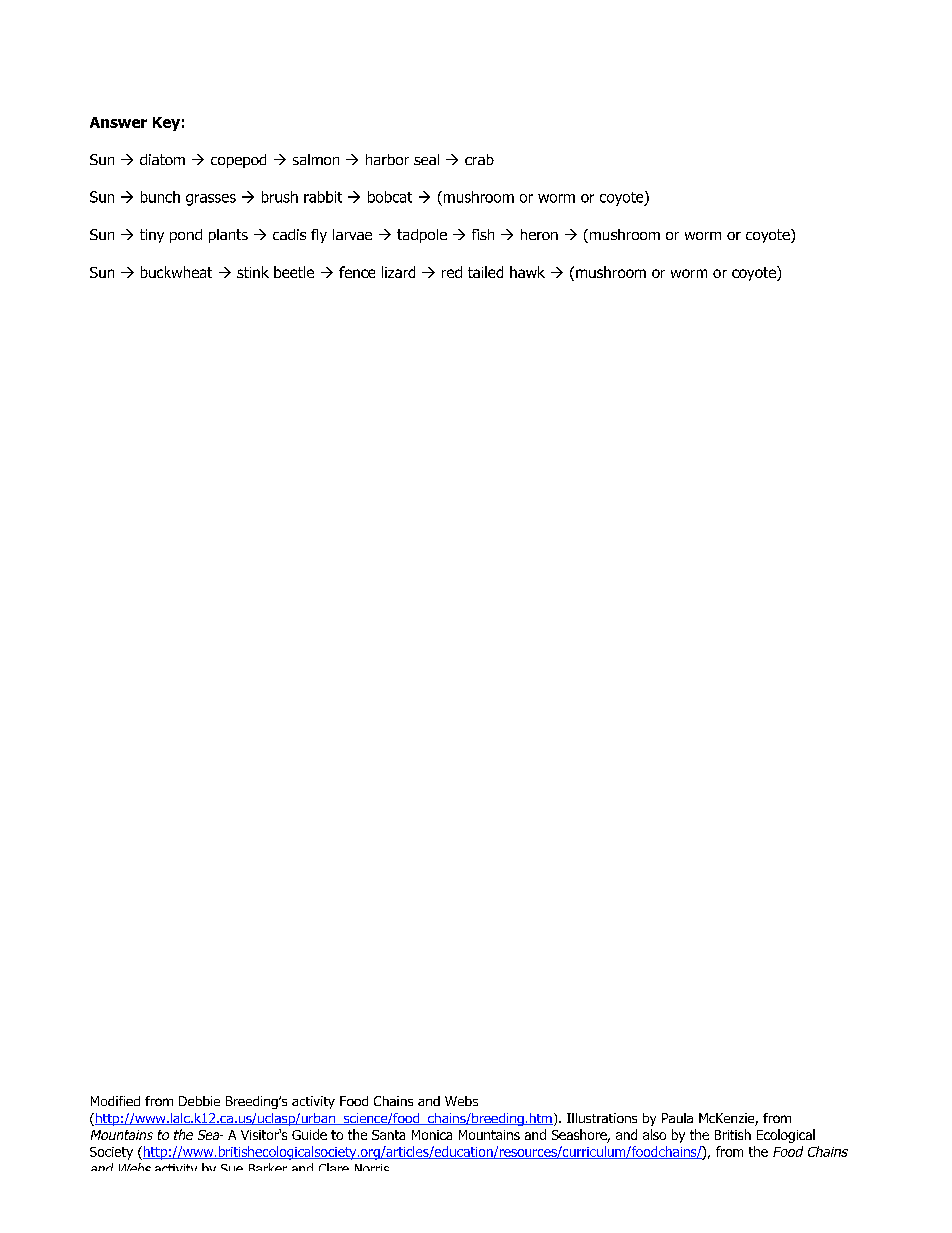 This screenshot has height=1233, width=952. I want to click on harbor, so click(387, 159).
